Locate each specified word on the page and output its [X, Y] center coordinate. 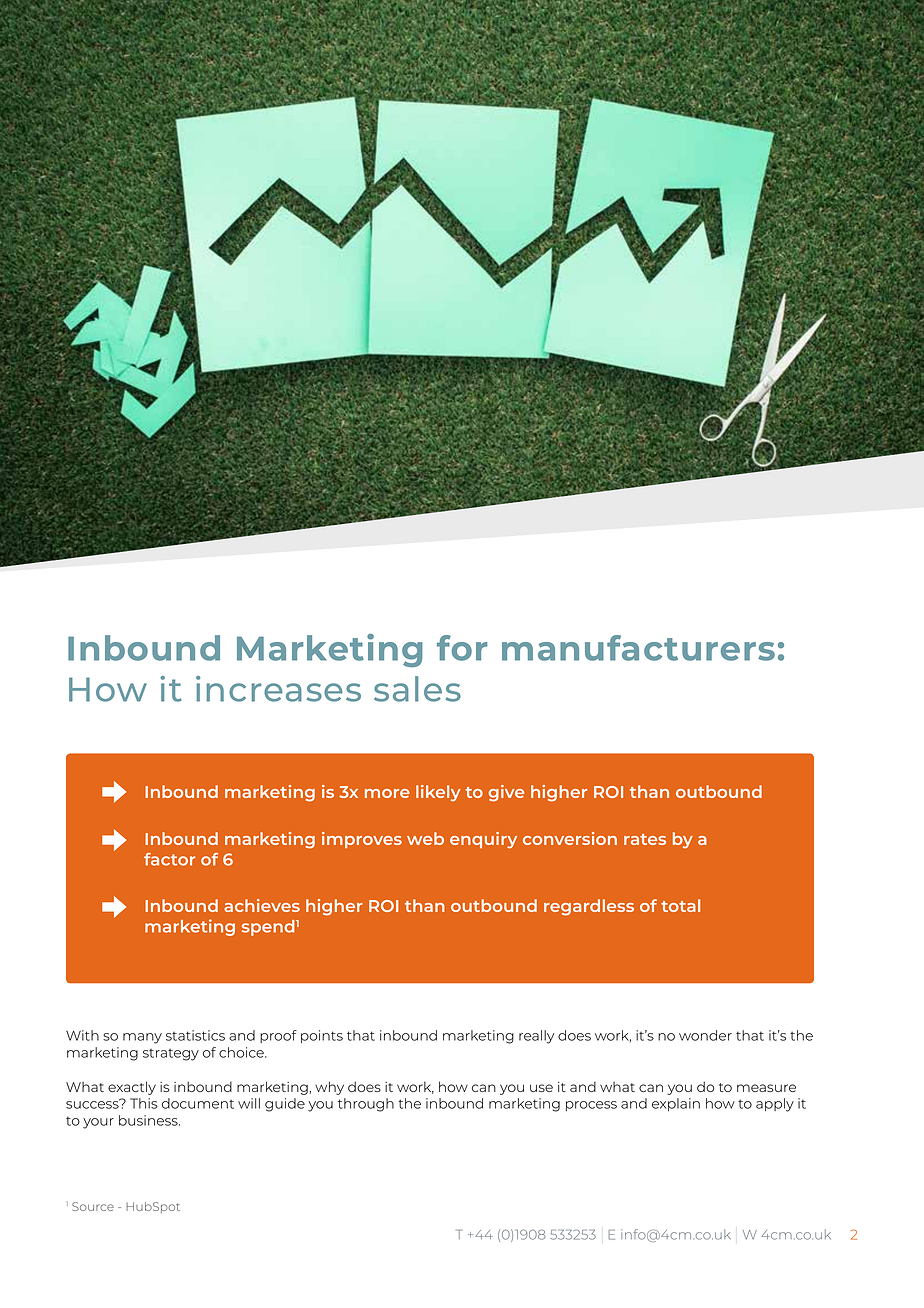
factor [169, 859]
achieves [262, 905]
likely [438, 793]
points [322, 1036]
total [680, 905]
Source [93, 1206]
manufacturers [638, 648]
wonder [705, 1035]
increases [278, 689]
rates [645, 839]
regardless [589, 907]
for [462, 648]
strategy [171, 1055]
